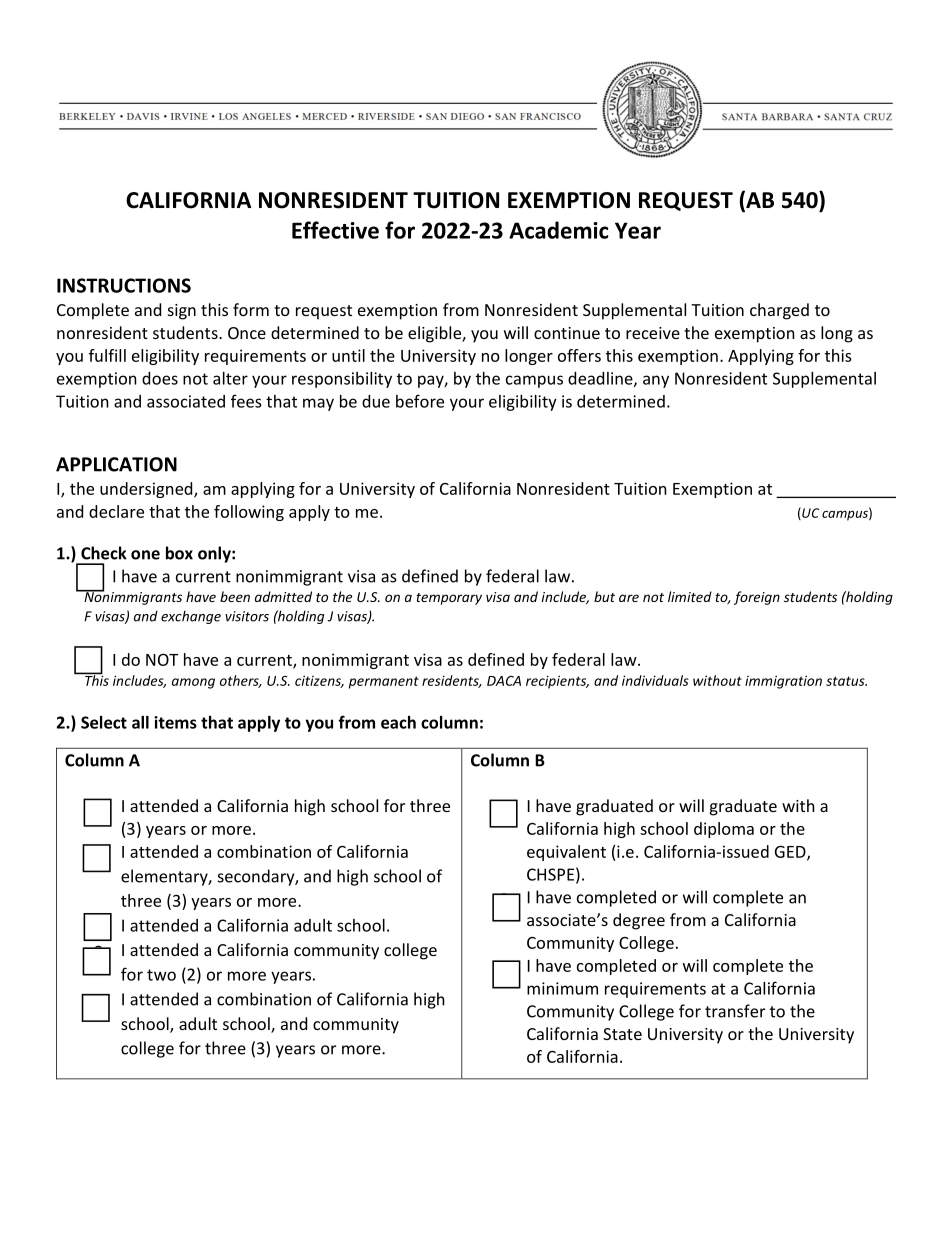 Image resolution: width=952 pixels, height=1233 pixels. What do you see at coordinates (449, 599) in the image?
I see `temporary` at bounding box center [449, 599].
